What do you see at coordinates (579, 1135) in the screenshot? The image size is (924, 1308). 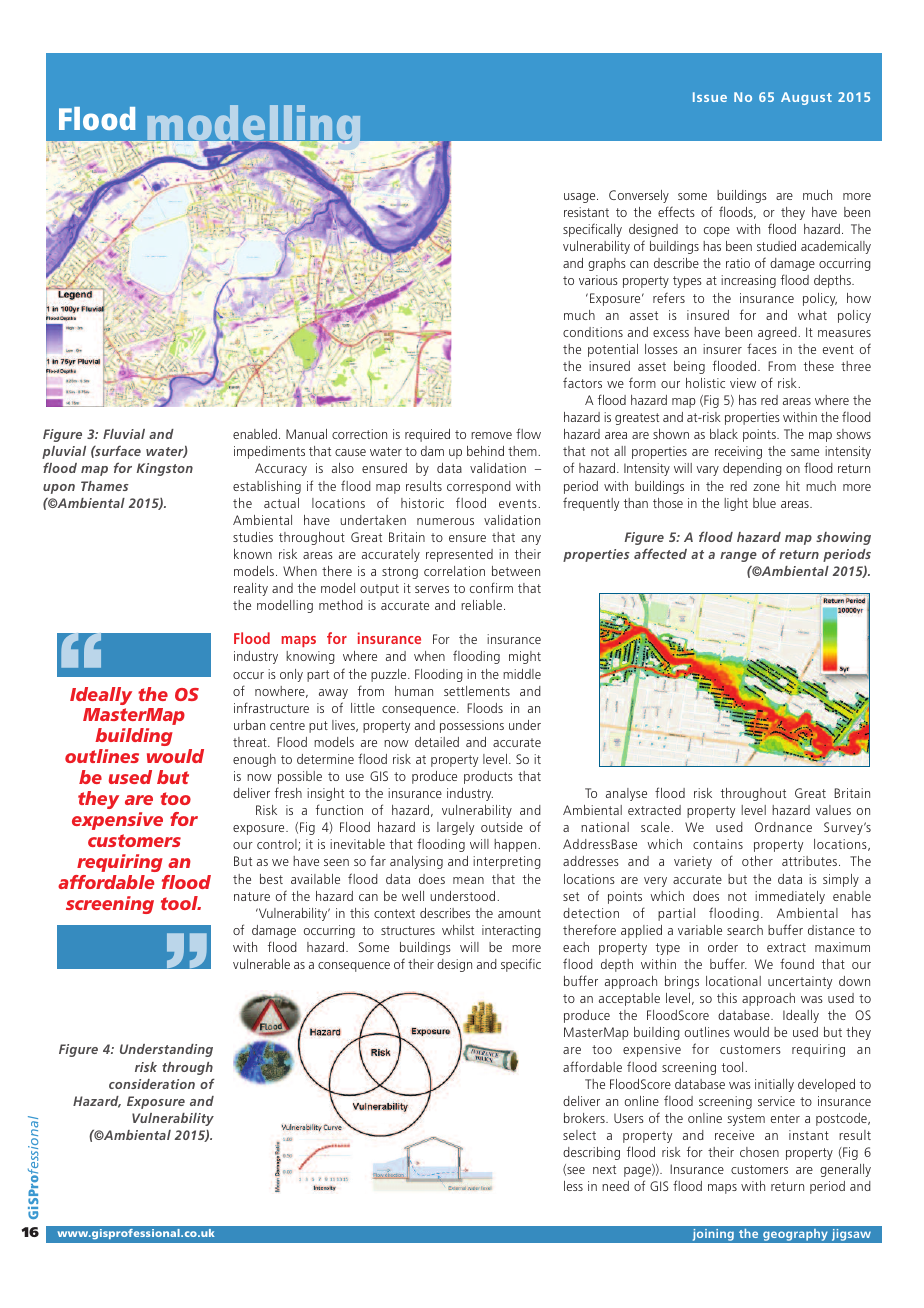 I see `select` at bounding box center [579, 1135].
